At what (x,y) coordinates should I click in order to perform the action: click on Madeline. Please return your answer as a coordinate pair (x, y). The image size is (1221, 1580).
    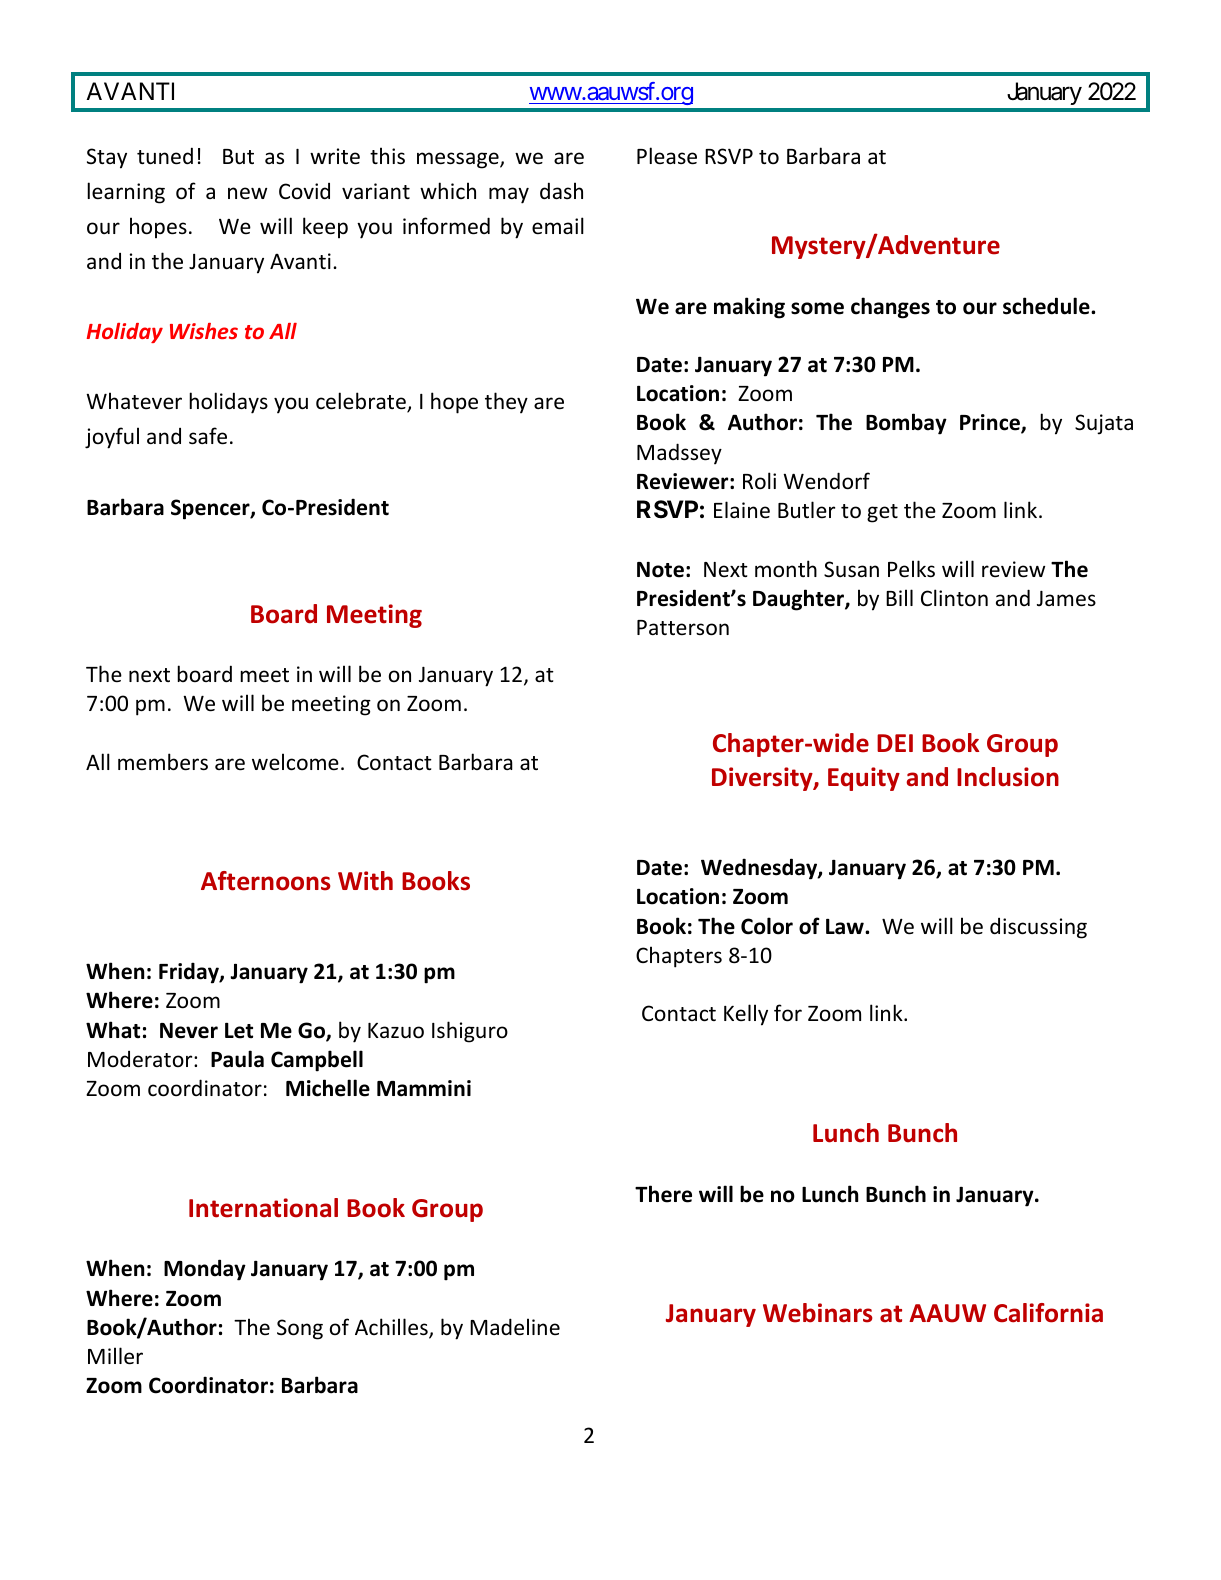
    Looking at the image, I should click on (515, 1327).
